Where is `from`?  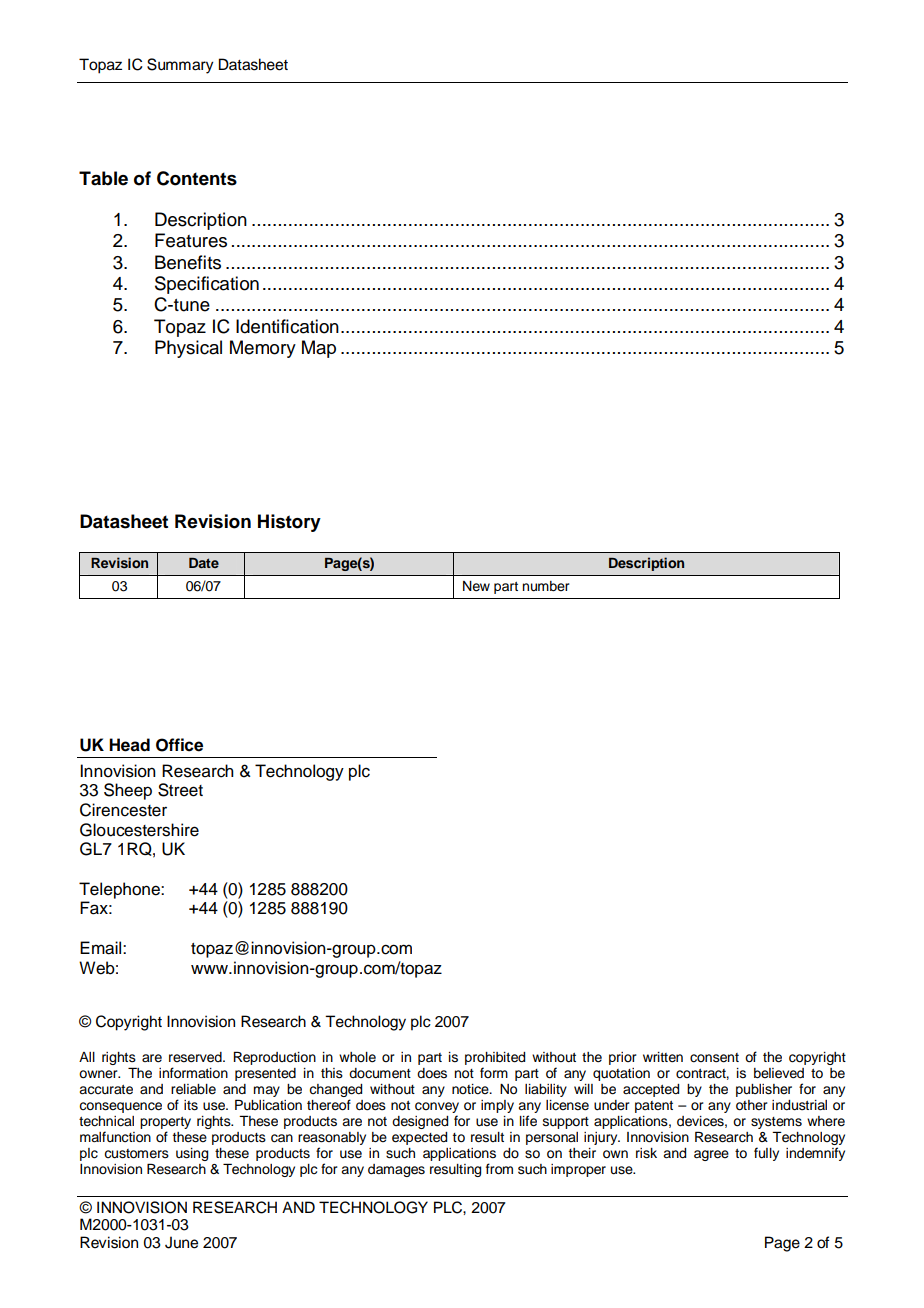
from is located at coordinates (499, 1169).
